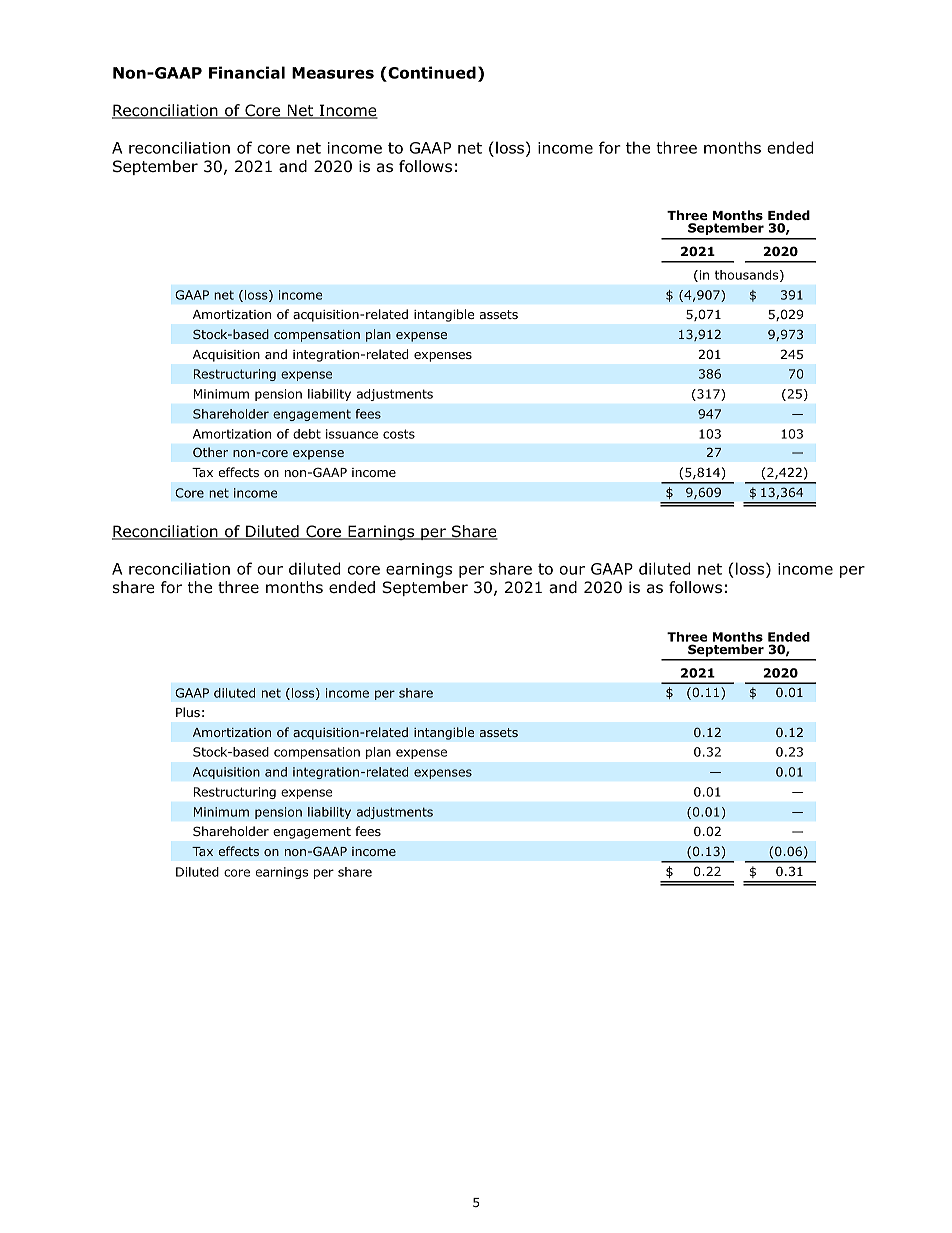 The height and width of the document is (1233, 952). I want to click on thousands, so click(748, 276).
